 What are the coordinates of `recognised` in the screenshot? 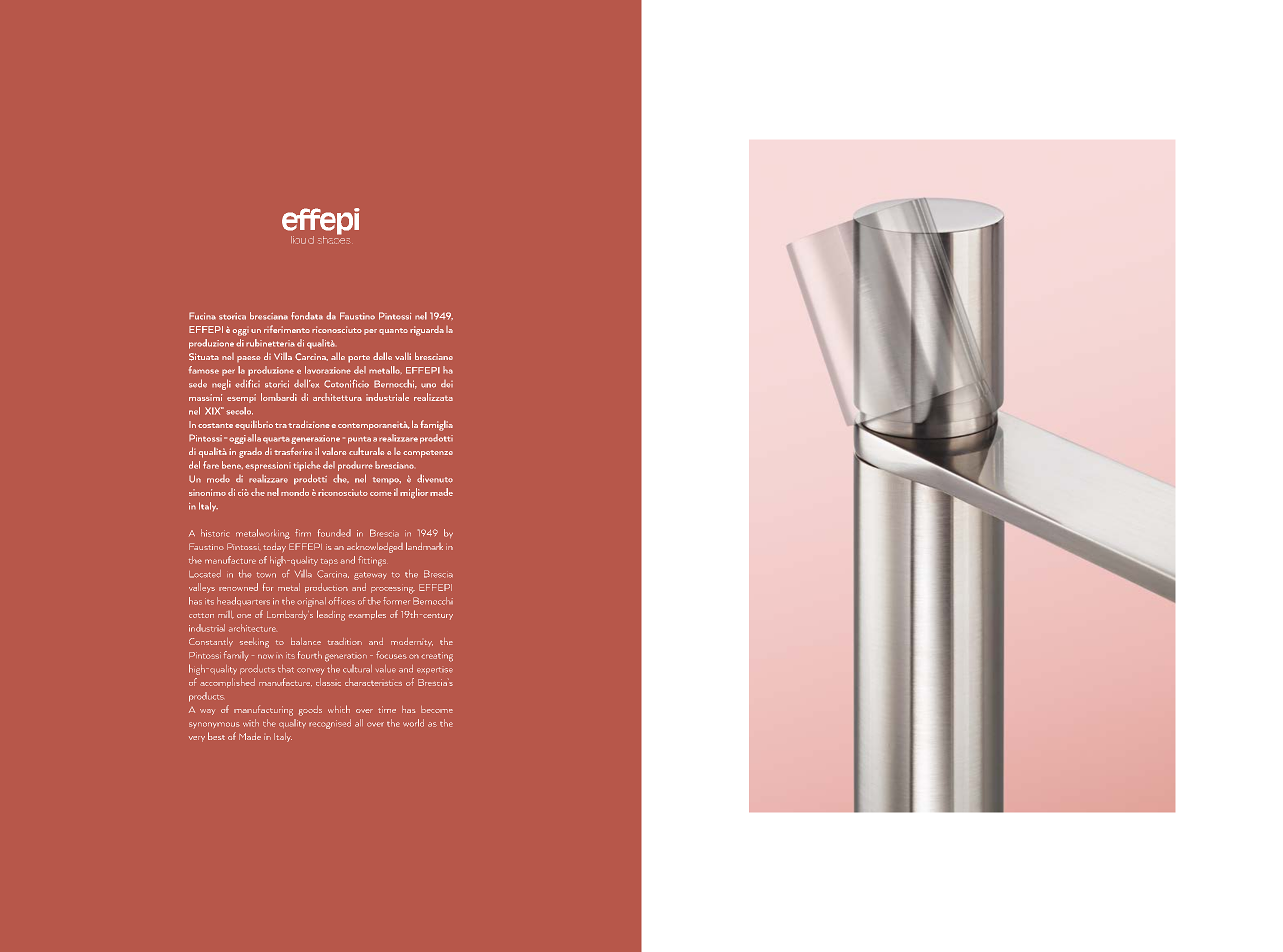 It's located at (330, 724).
